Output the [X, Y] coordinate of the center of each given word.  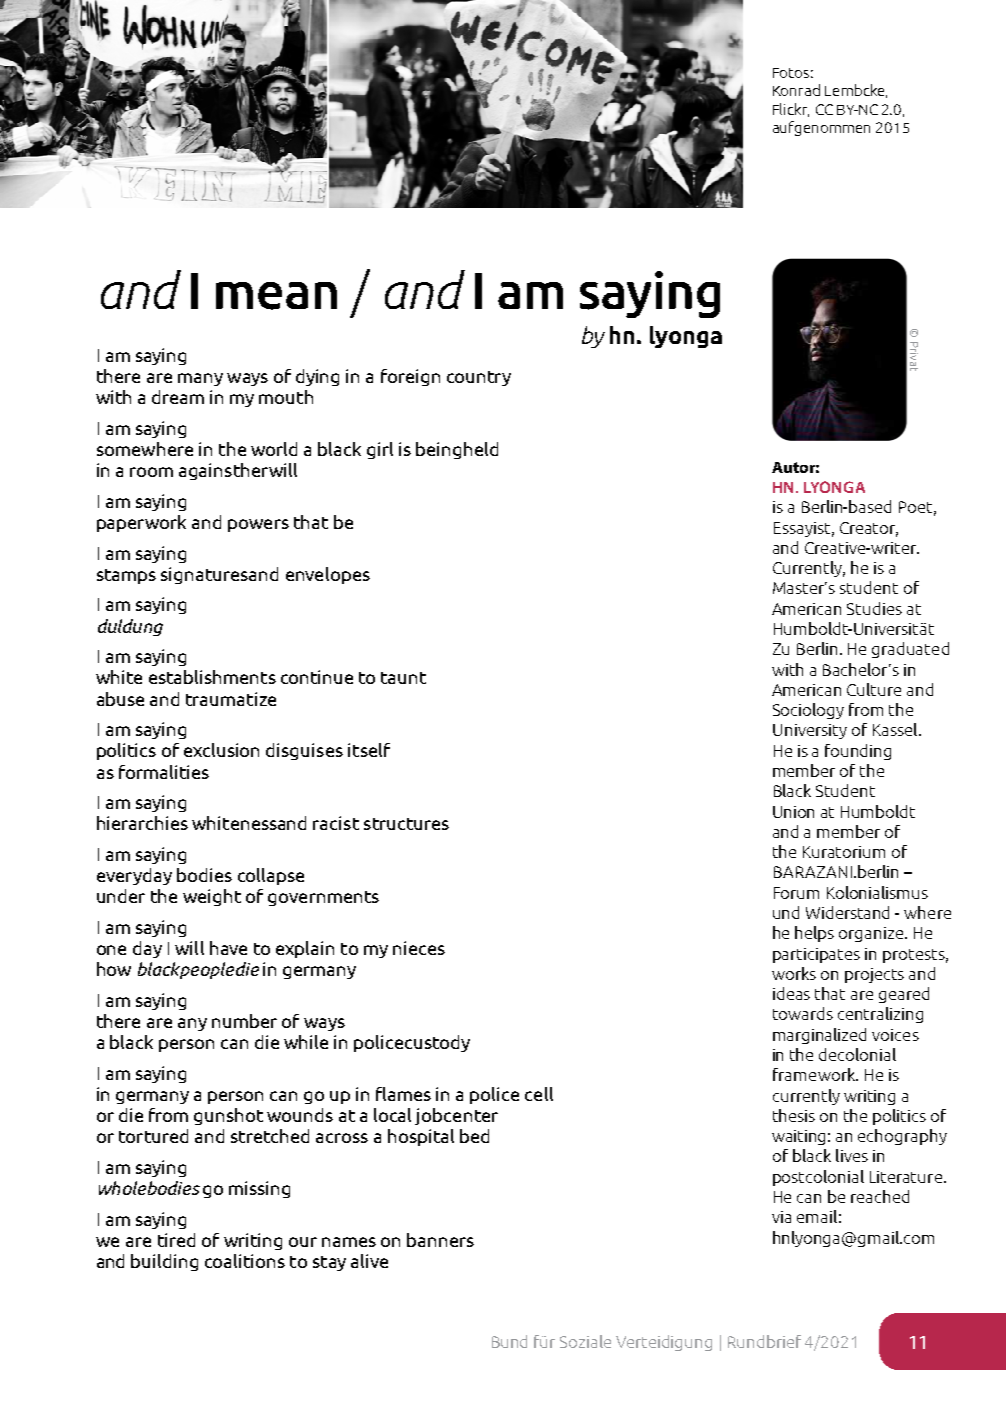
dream [178, 397]
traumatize [231, 699]
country [479, 378]
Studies [874, 608]
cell [539, 1094]
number [244, 1021]
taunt [403, 678]
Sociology [808, 711]
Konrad [796, 90]
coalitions [245, 1261]
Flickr [791, 110]
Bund [509, 1341]
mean [276, 296]
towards [803, 1013]
